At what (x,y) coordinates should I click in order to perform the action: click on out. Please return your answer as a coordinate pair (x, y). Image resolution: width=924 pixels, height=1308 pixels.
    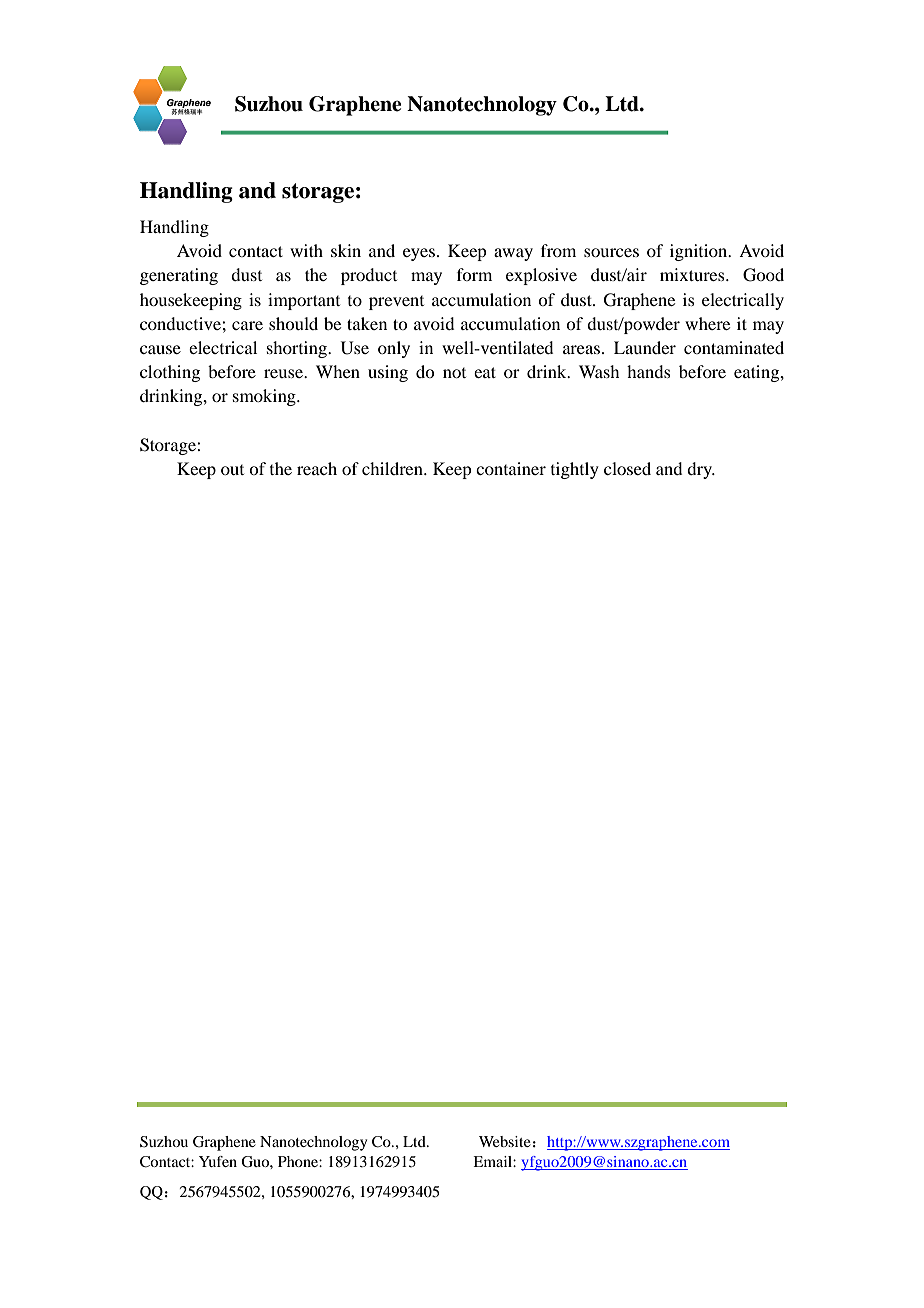
    Looking at the image, I should click on (232, 470).
